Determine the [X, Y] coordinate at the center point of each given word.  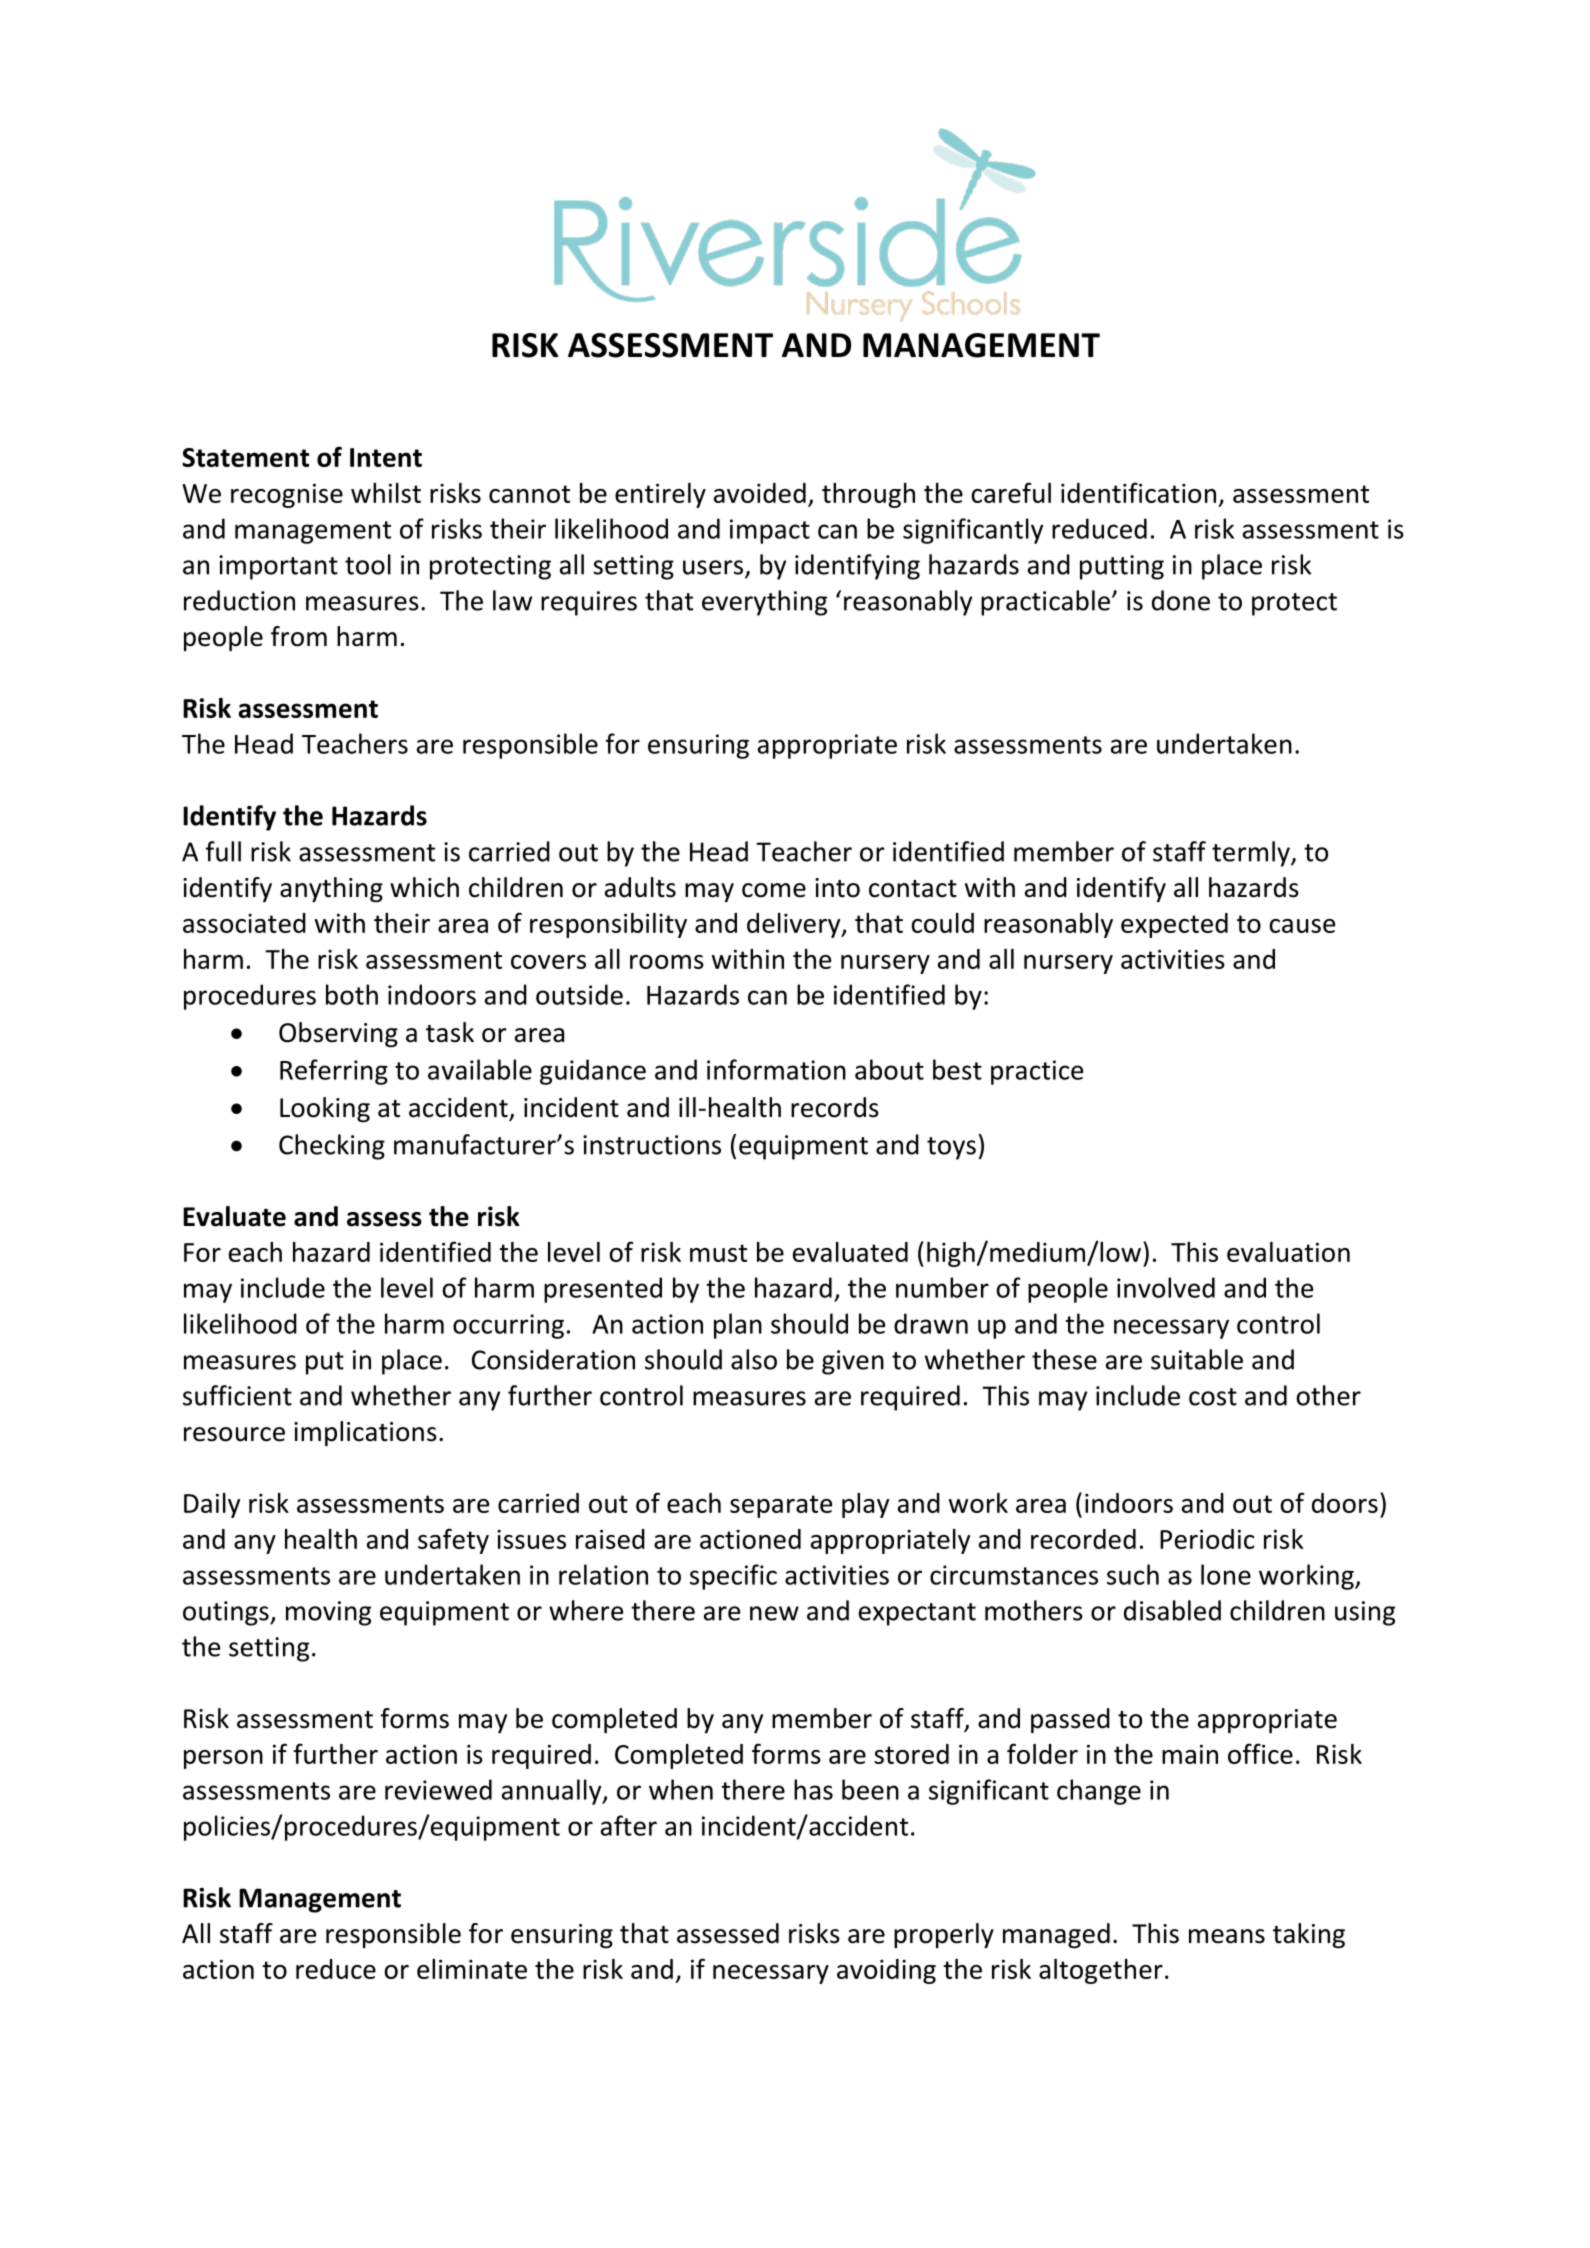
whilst [386, 493]
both [352, 994]
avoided [760, 493]
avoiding [886, 1971]
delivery [795, 925]
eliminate [472, 1969]
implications [365, 1434]
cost [1213, 1397]
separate [781, 1506]
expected [1174, 925]
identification [1138, 492]
